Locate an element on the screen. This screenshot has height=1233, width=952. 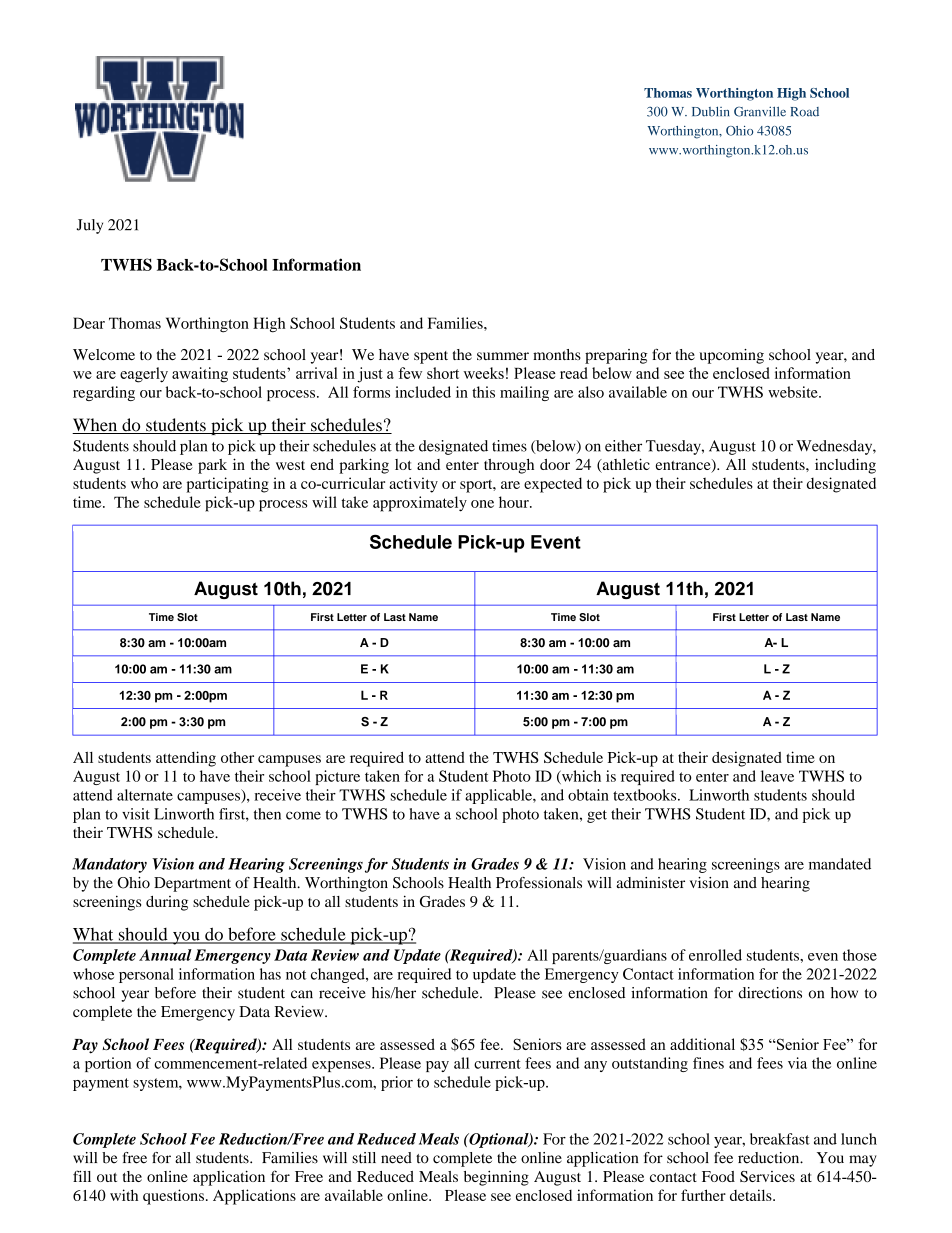
this is located at coordinates (483, 392).
